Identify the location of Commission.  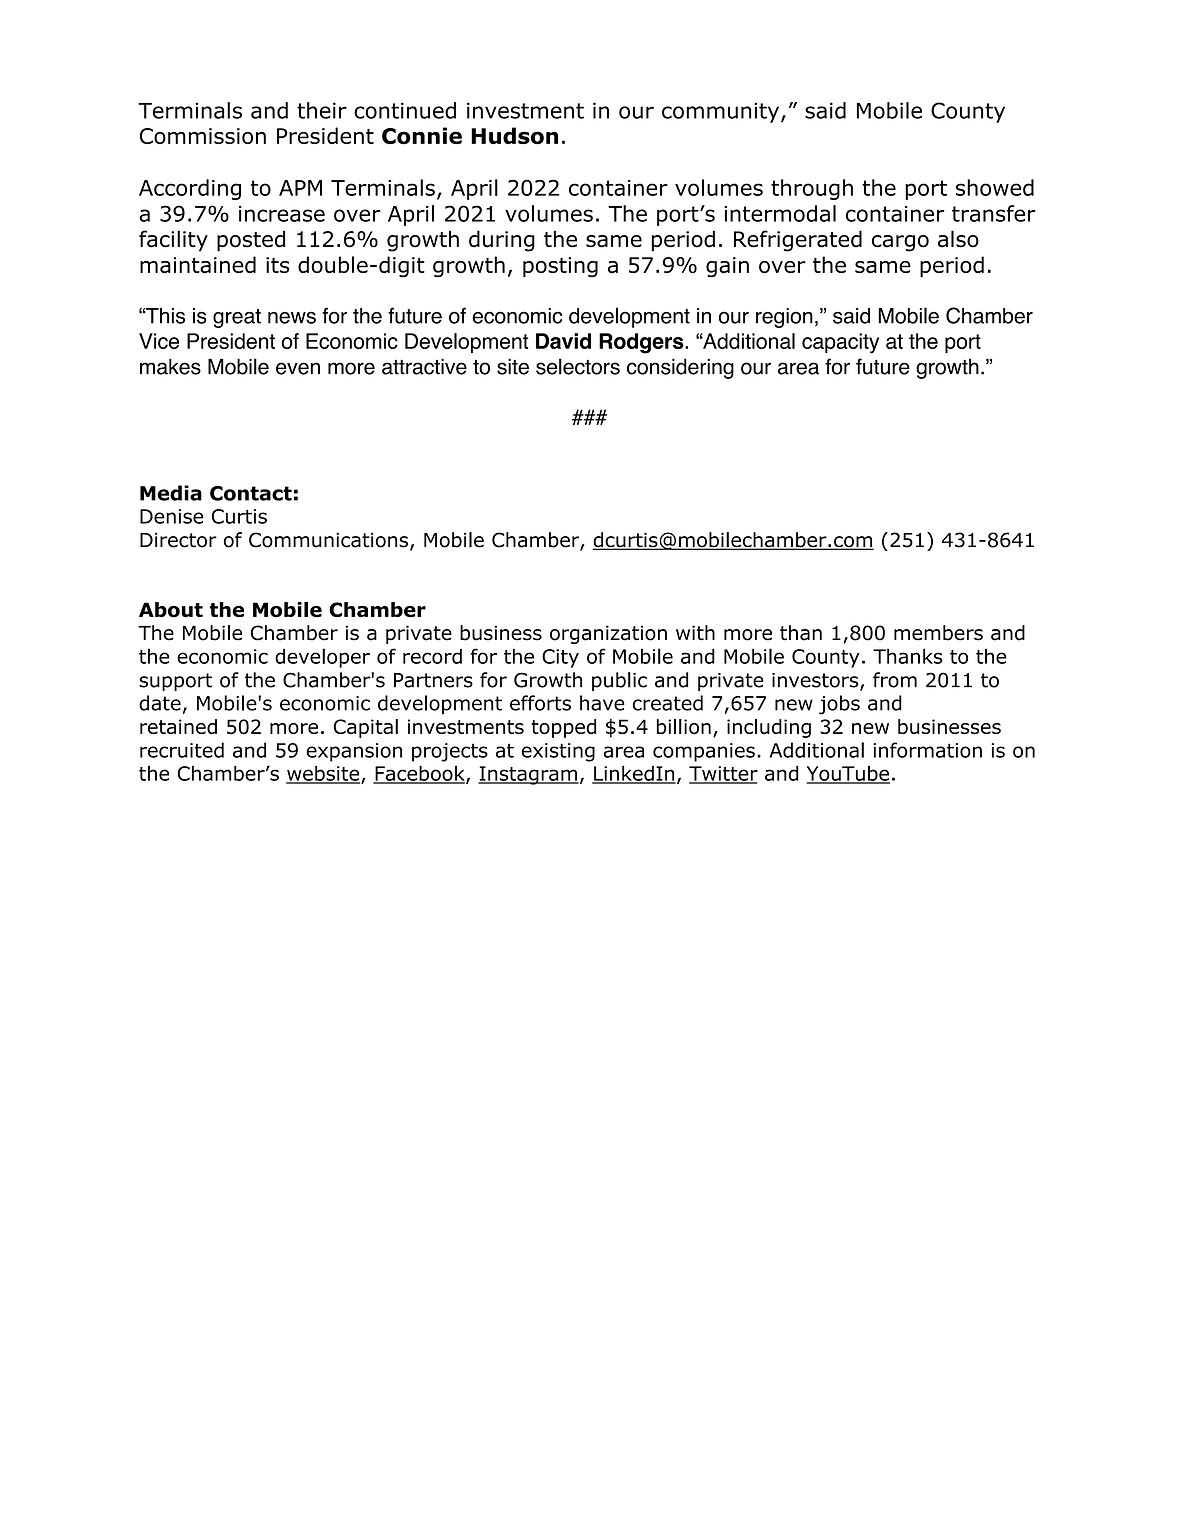
(203, 136).
